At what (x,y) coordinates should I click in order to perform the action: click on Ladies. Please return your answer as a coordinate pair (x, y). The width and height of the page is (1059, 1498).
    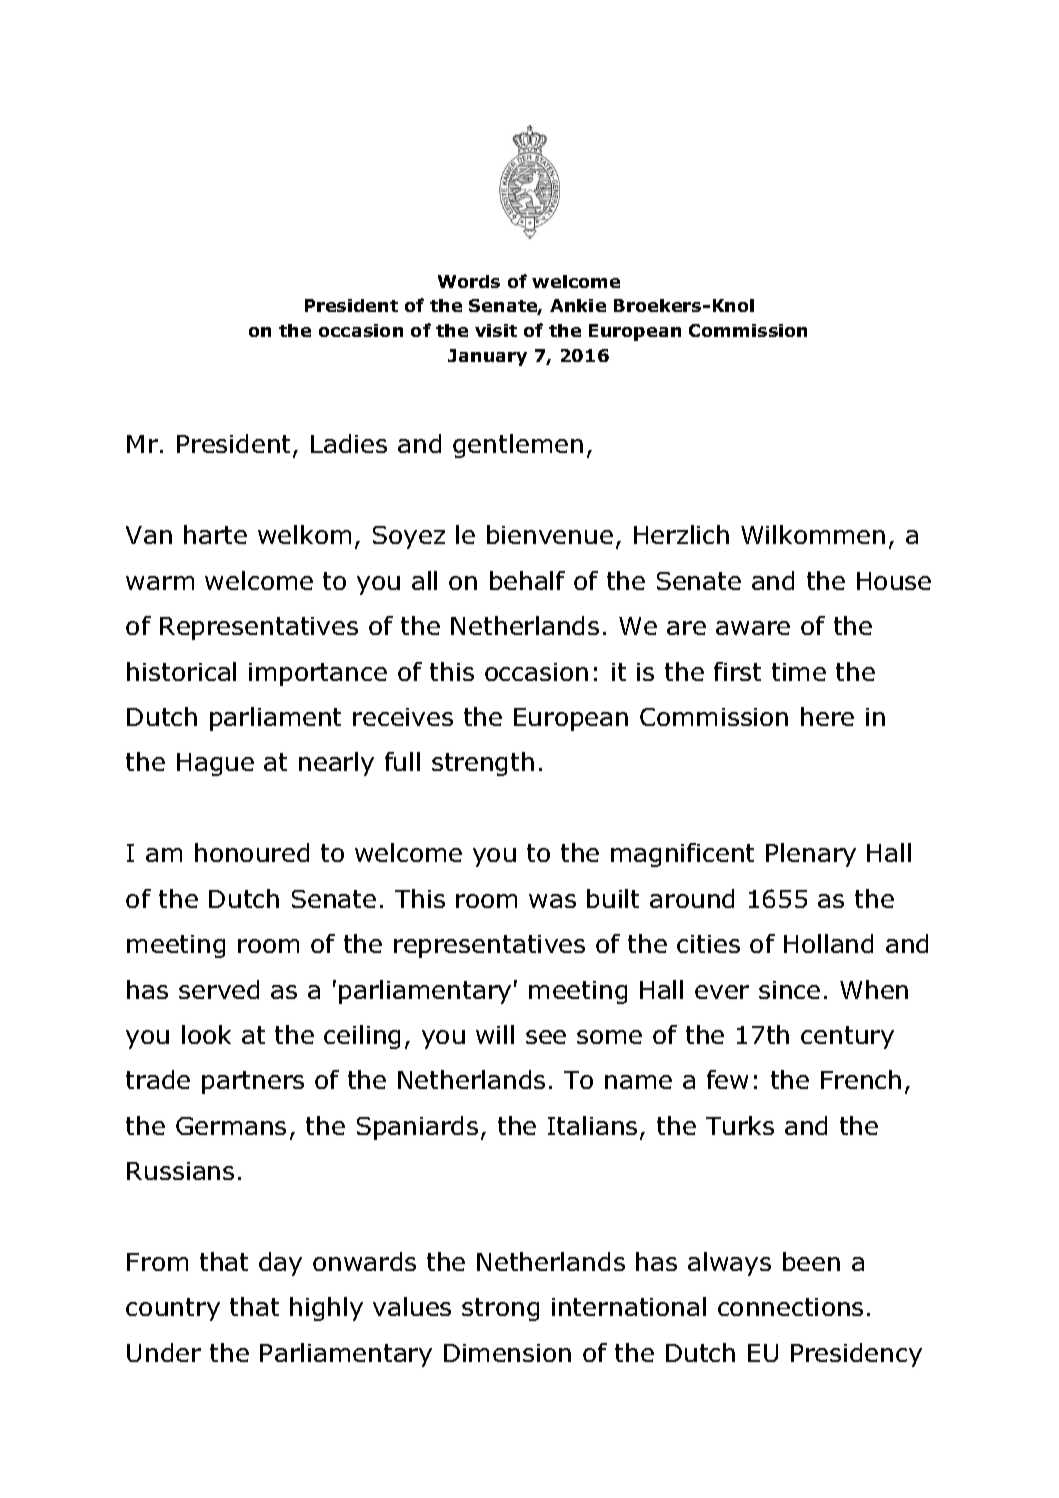
    Looking at the image, I should click on (349, 443).
